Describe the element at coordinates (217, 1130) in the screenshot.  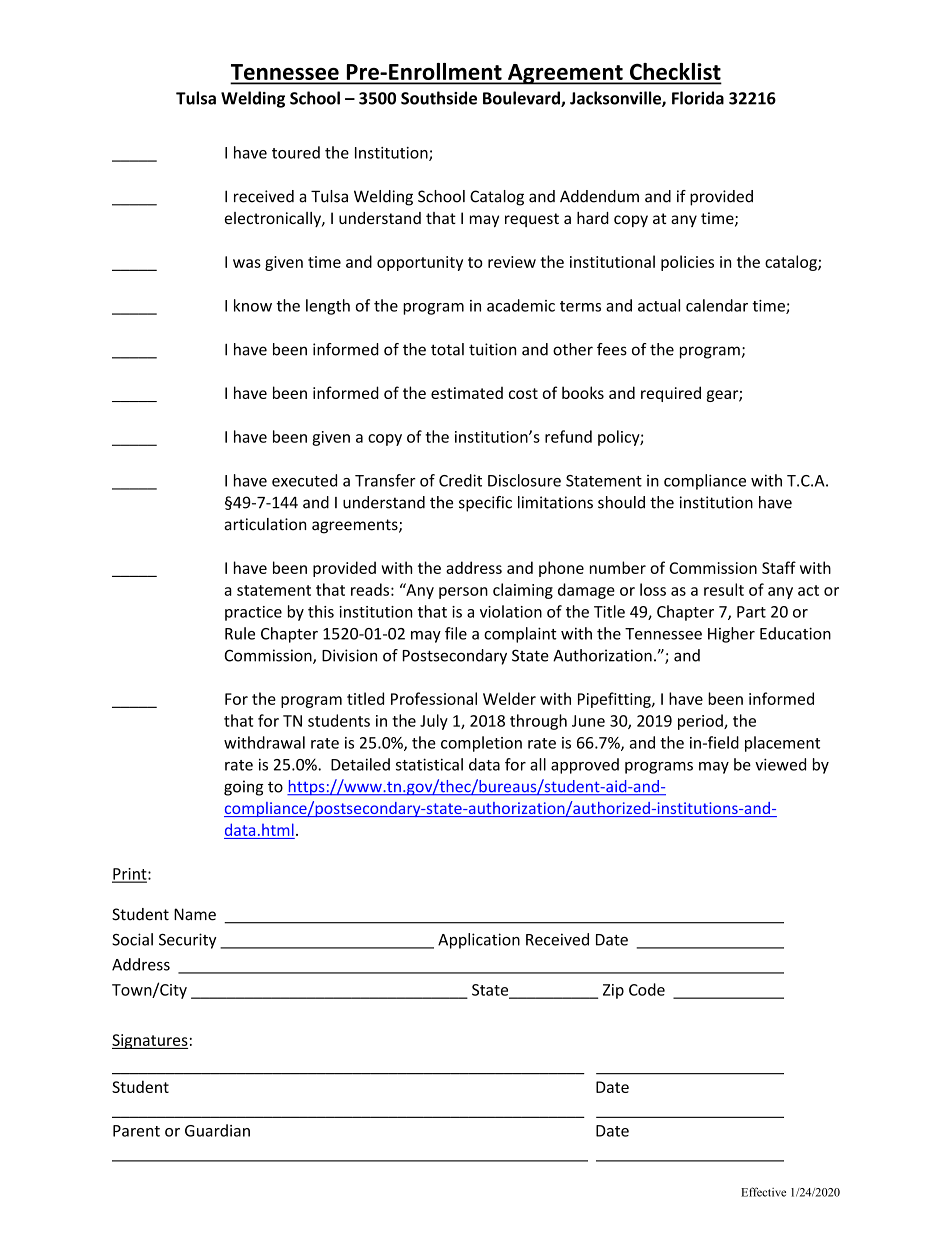
I see `Guardian` at that location.
